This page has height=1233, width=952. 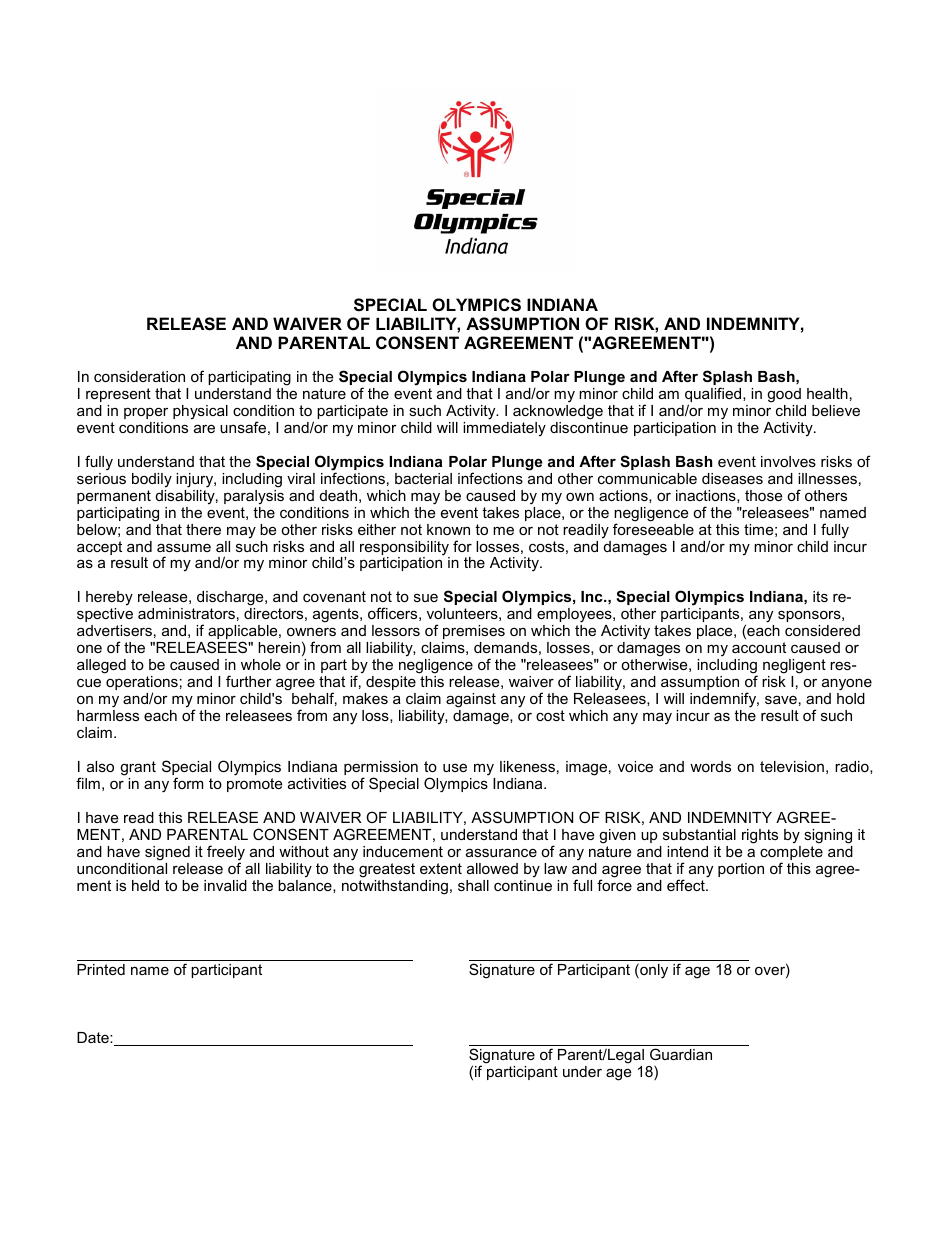 What do you see at coordinates (101, 969) in the page?
I see `Printed` at bounding box center [101, 969].
